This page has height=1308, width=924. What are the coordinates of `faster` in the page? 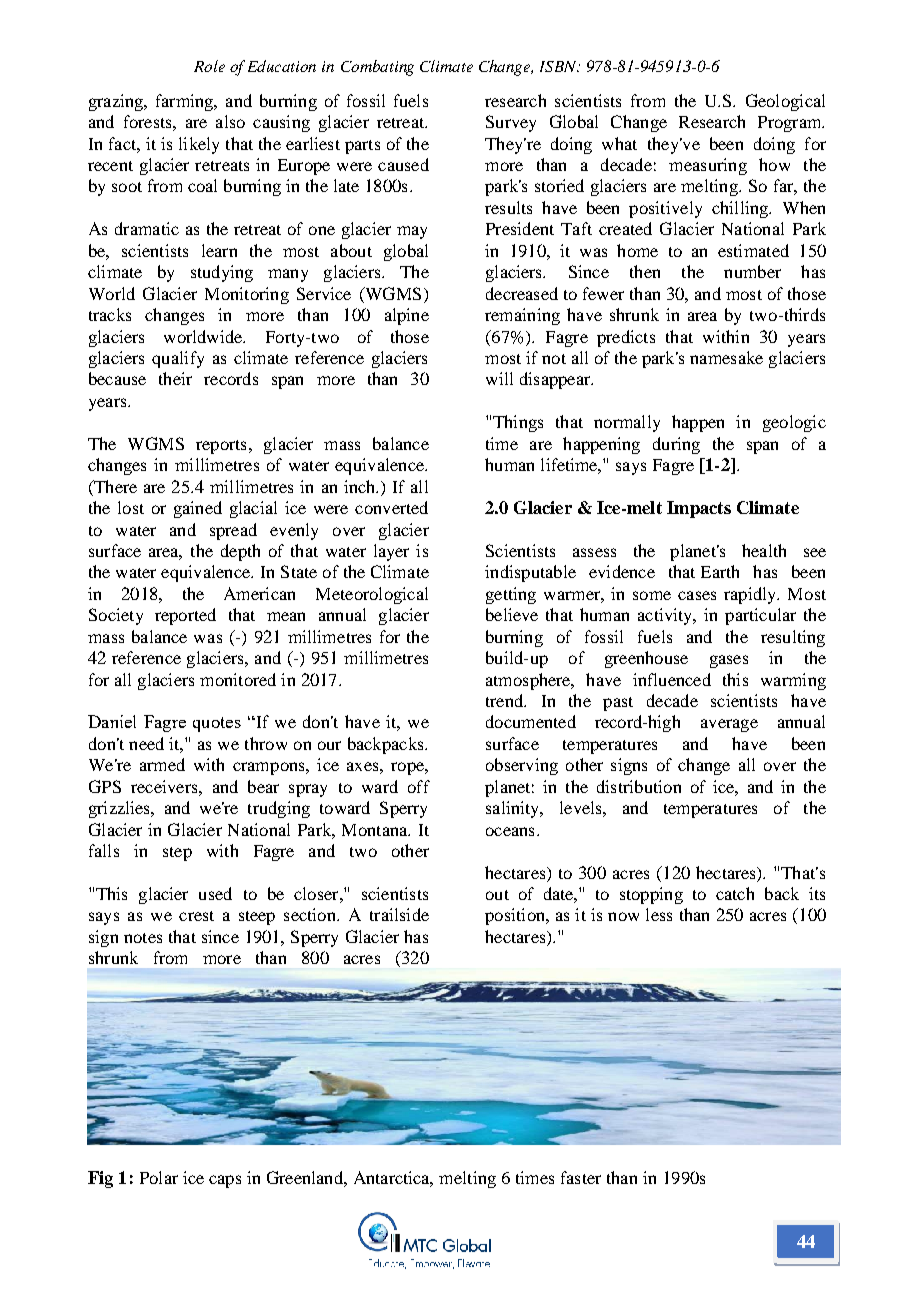 It's located at (581, 1177).
